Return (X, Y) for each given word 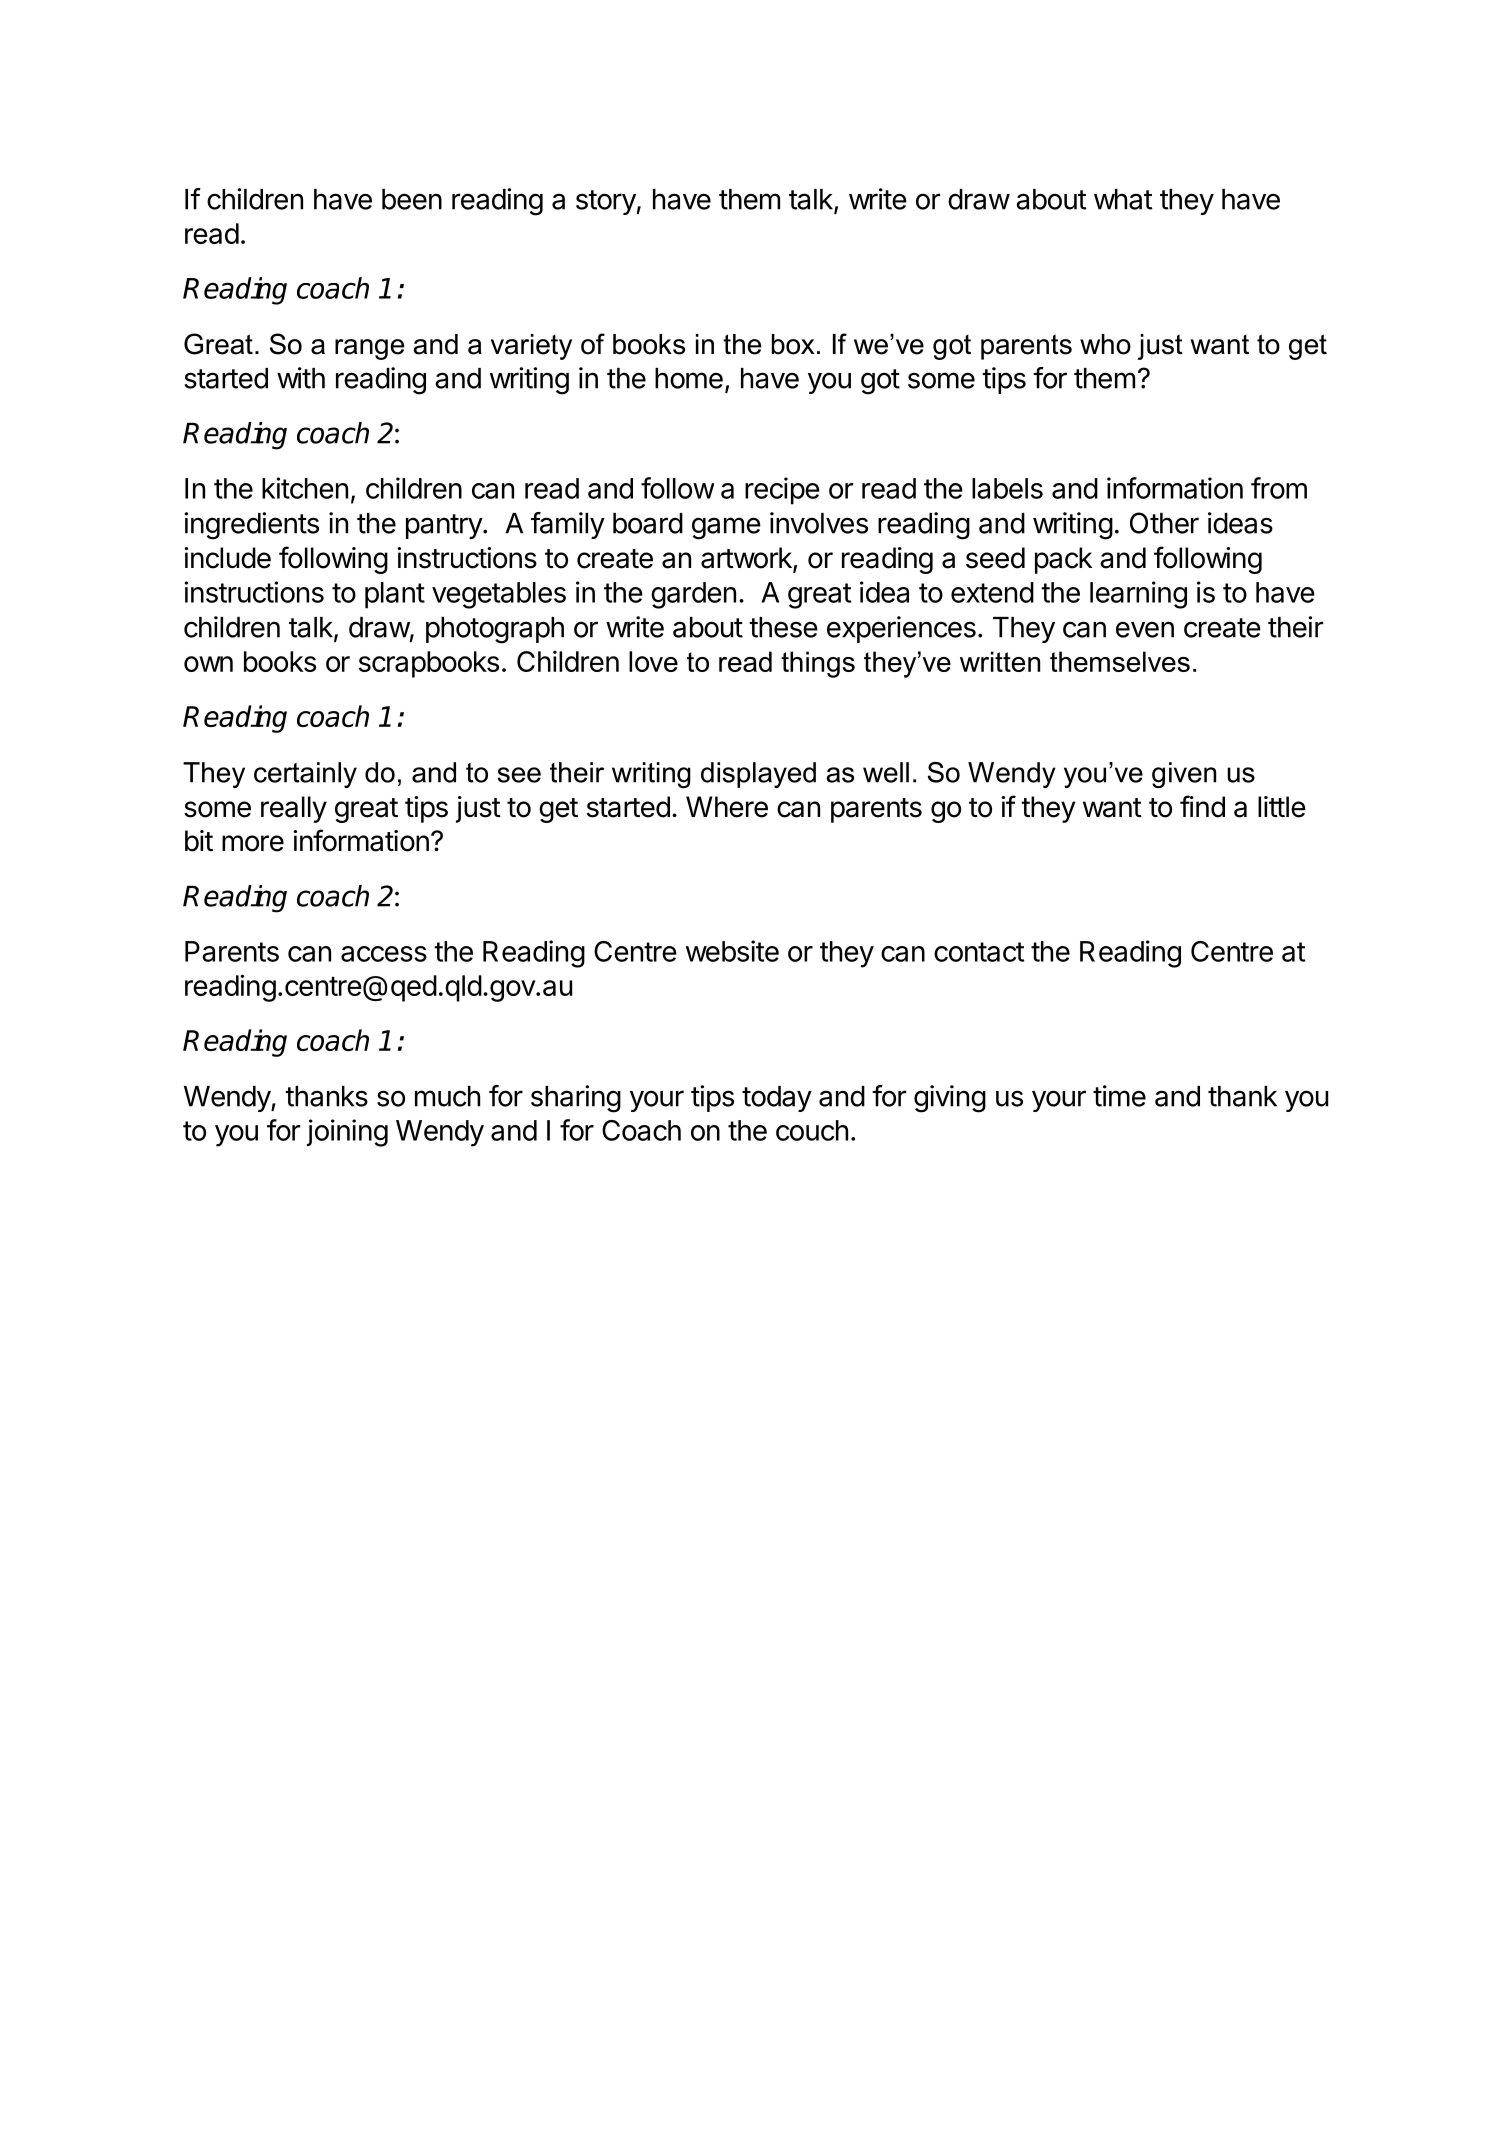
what (1123, 199)
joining (347, 1133)
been (412, 199)
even (1145, 629)
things (818, 664)
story (606, 202)
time (1119, 1096)
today (777, 1099)
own (208, 664)
